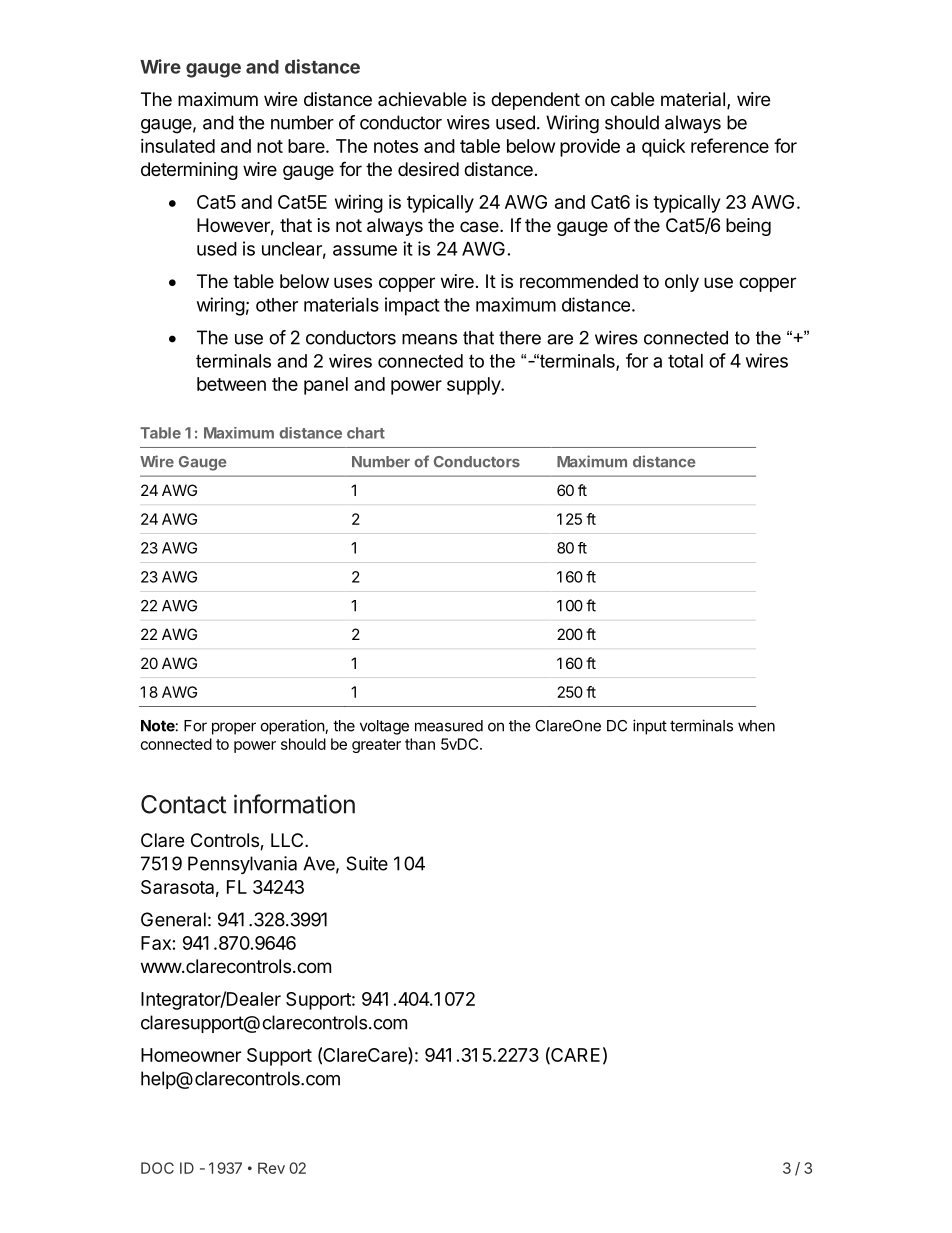 This screenshot has width=952, height=1233. I want to click on Suite, so click(367, 863).
